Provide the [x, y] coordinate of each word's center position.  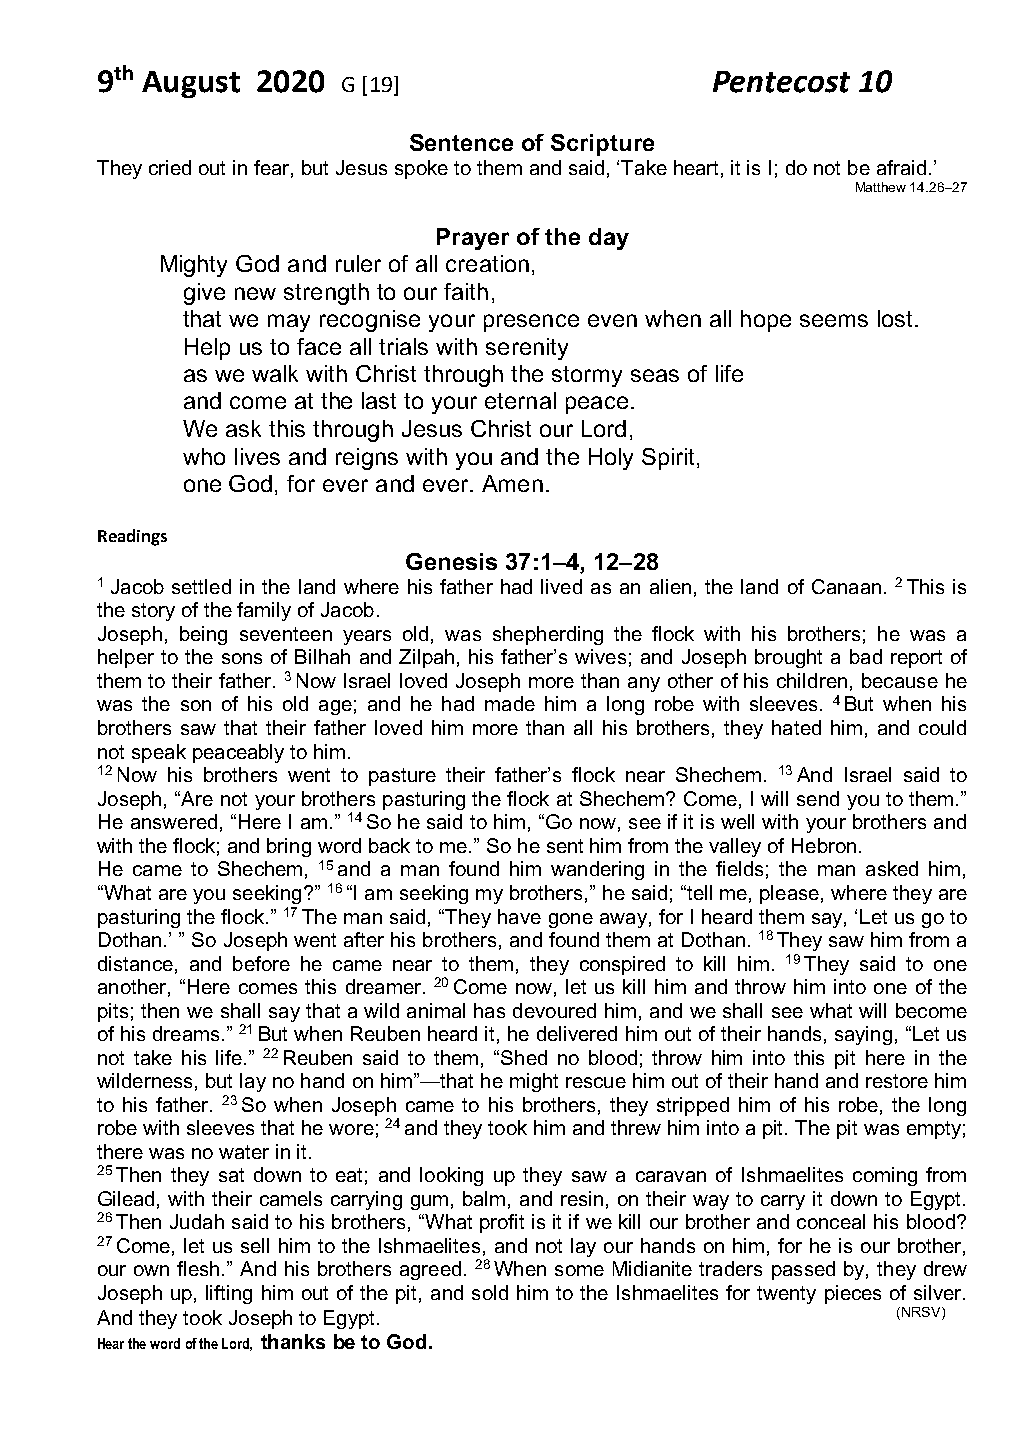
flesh [198, 1268]
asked [892, 868]
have [519, 916]
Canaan [846, 586]
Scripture [602, 145]
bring [289, 847]
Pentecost [781, 82]
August [191, 84]
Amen [512, 483]
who [204, 456]
